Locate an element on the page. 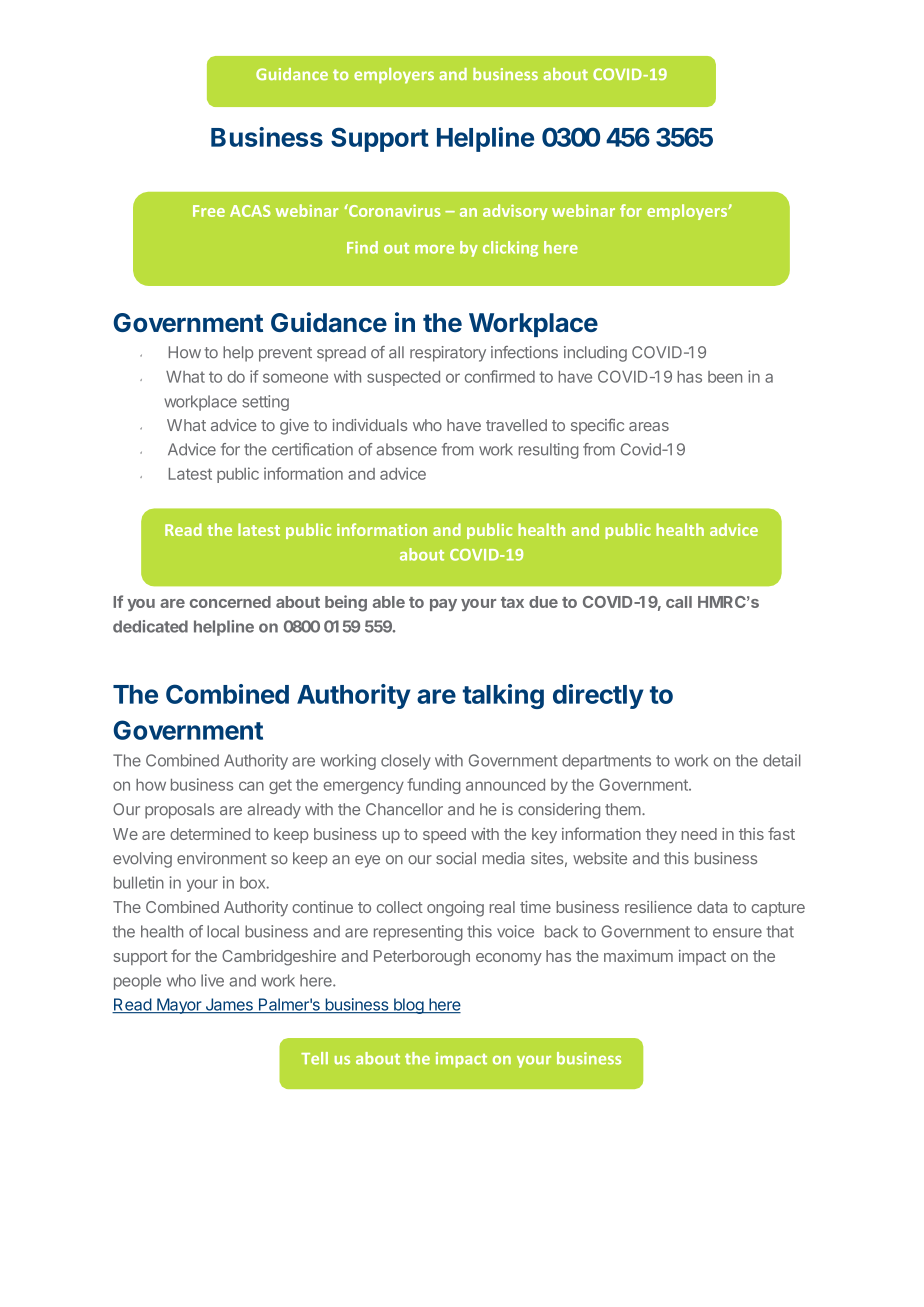  areas is located at coordinates (649, 426).
